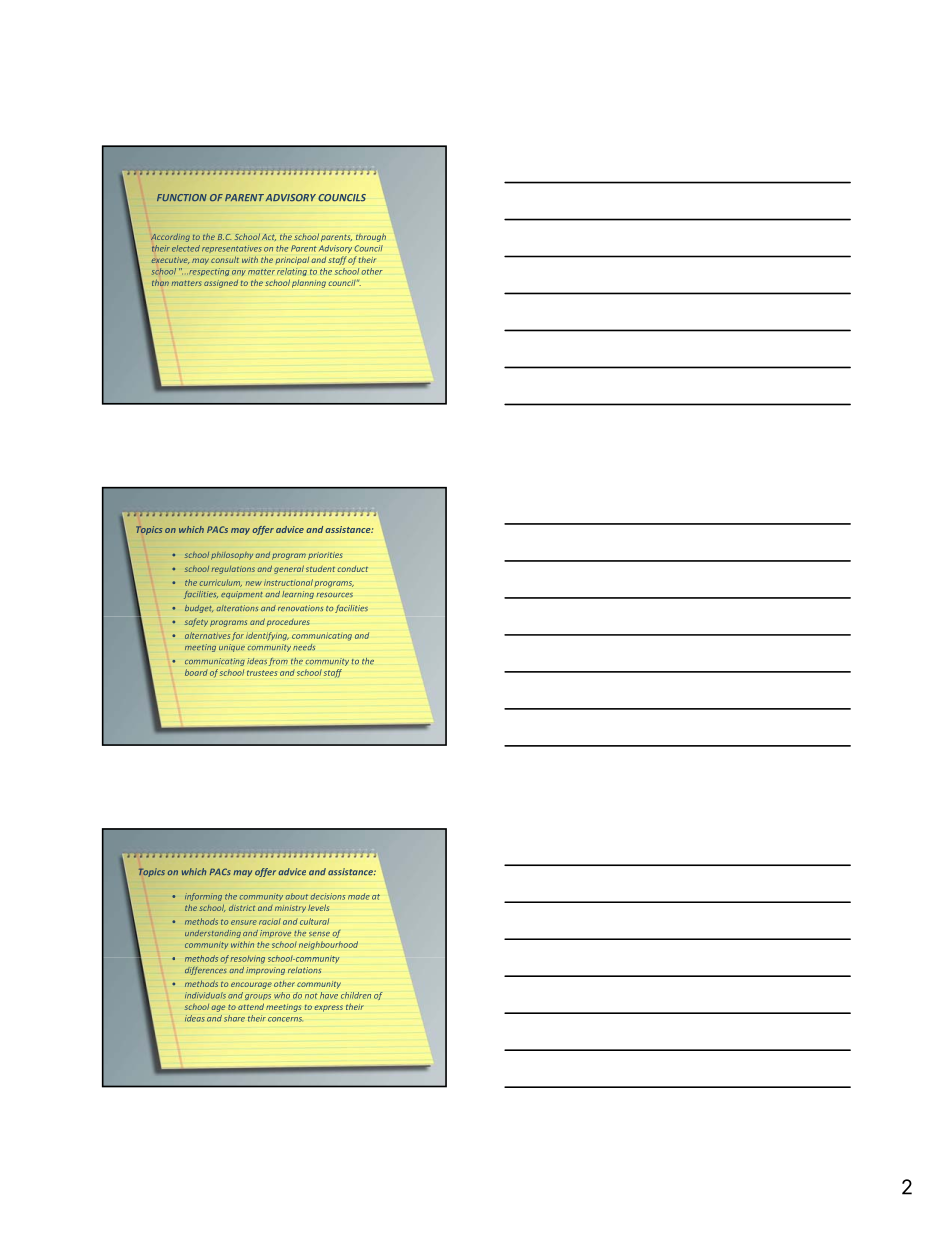 The image size is (952, 1233). Describe the element at coordinates (269, 237) in the screenshot. I see `Act` at that location.
